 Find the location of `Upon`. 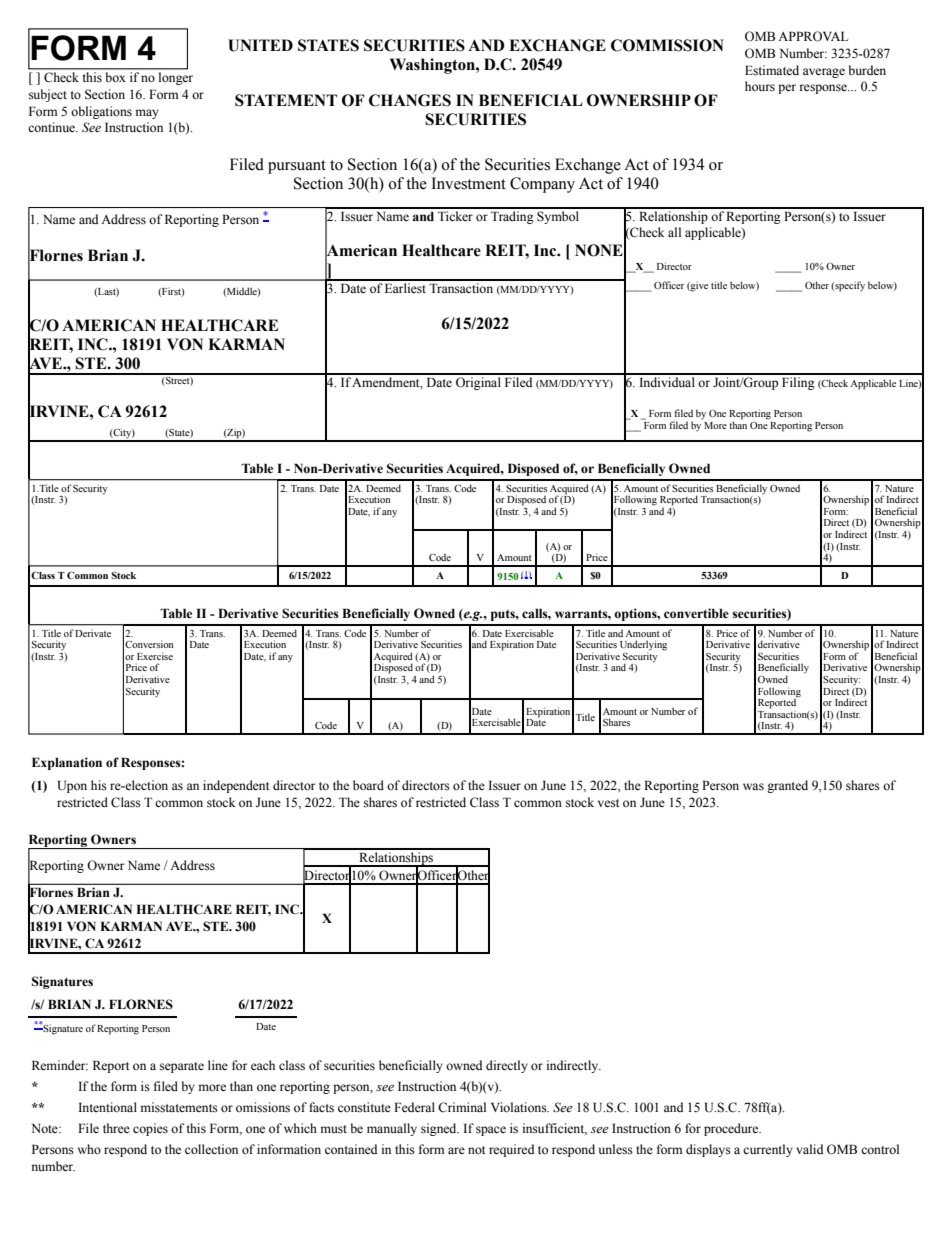

Upon is located at coordinates (72, 786).
